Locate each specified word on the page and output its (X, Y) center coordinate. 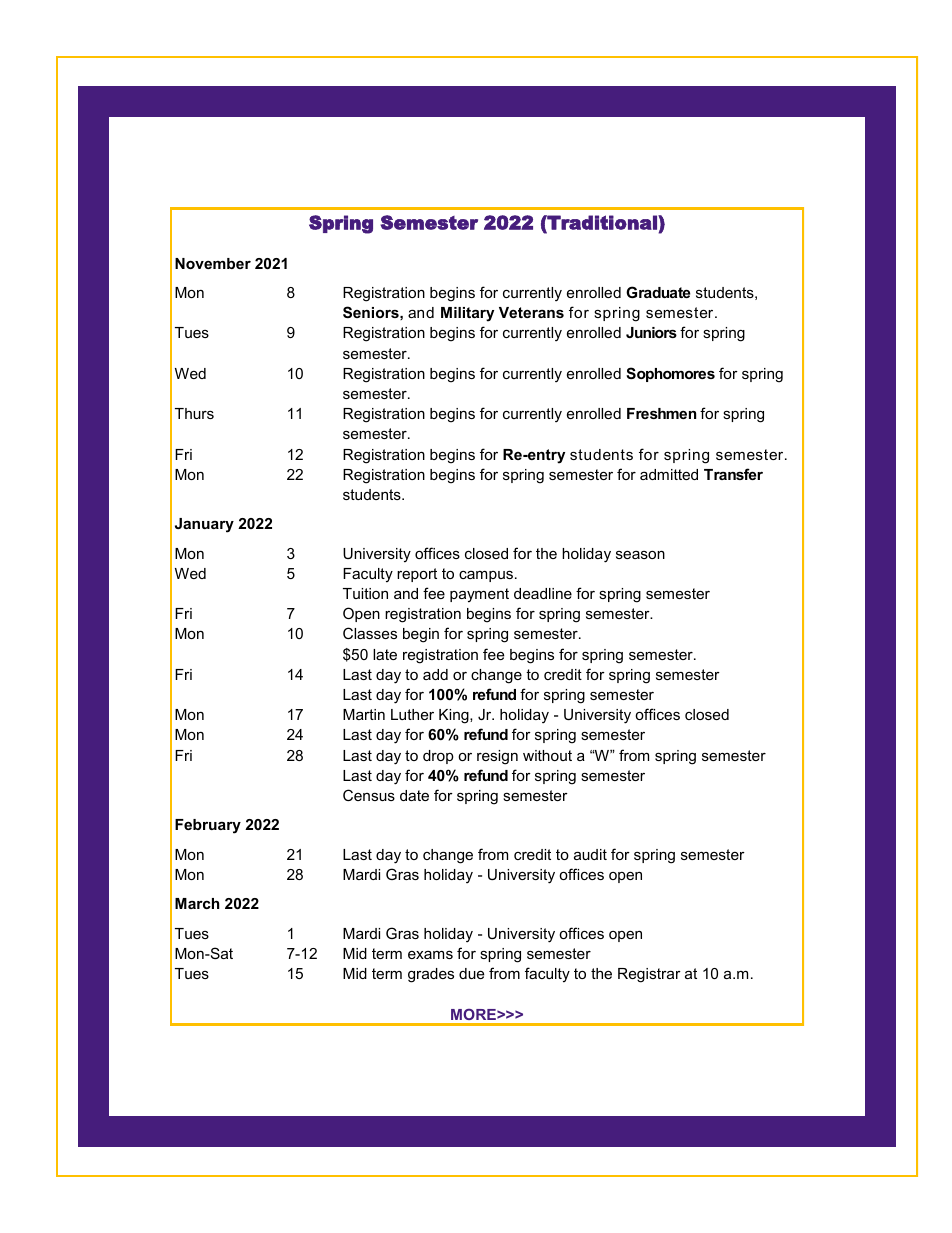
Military (467, 314)
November (213, 263)
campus (486, 576)
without (547, 755)
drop (438, 757)
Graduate (658, 292)
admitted (669, 474)
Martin (364, 714)
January (204, 525)
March (197, 903)
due (471, 973)
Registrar (649, 975)
